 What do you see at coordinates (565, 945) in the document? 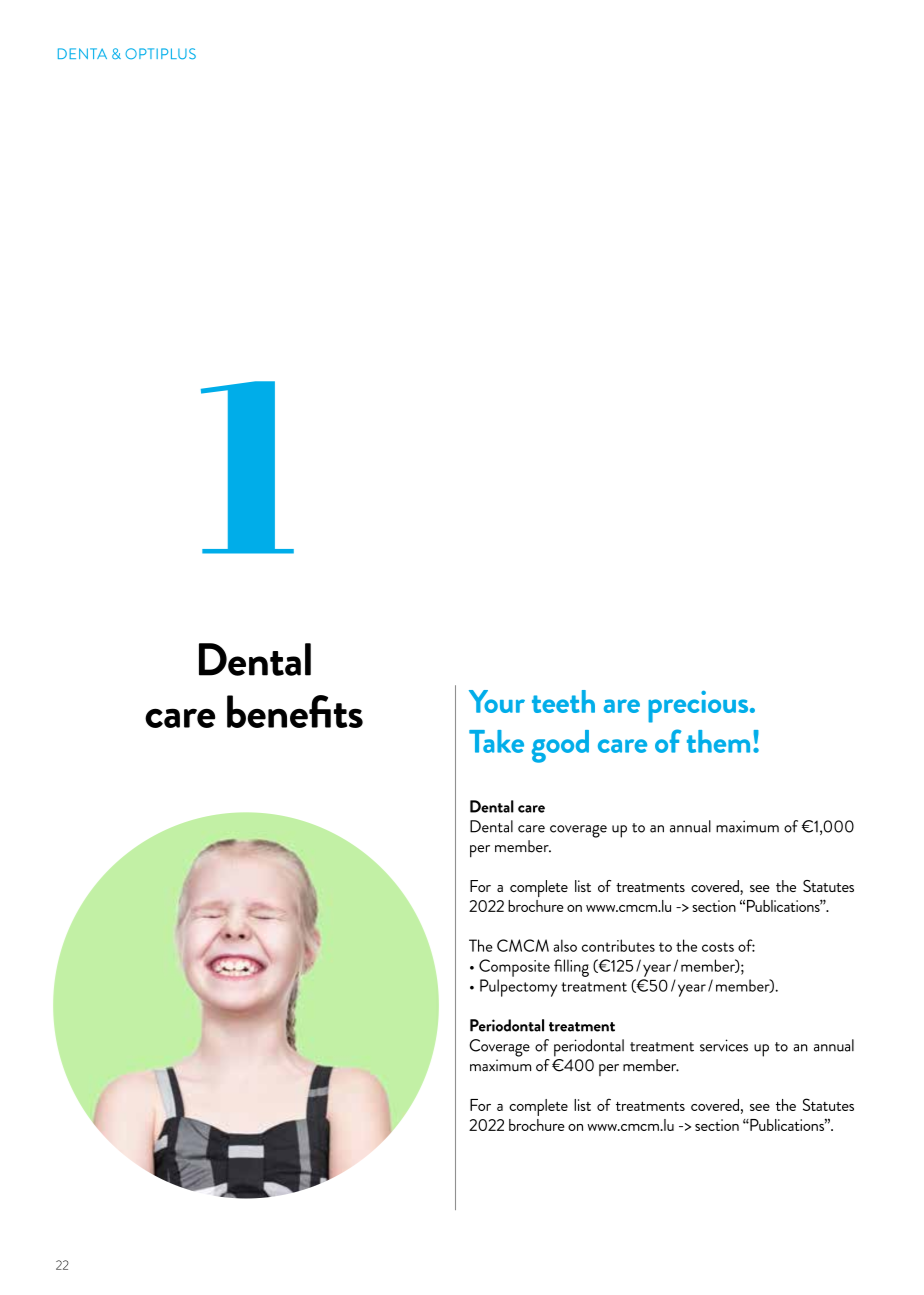
I see `also` at bounding box center [565, 945].
